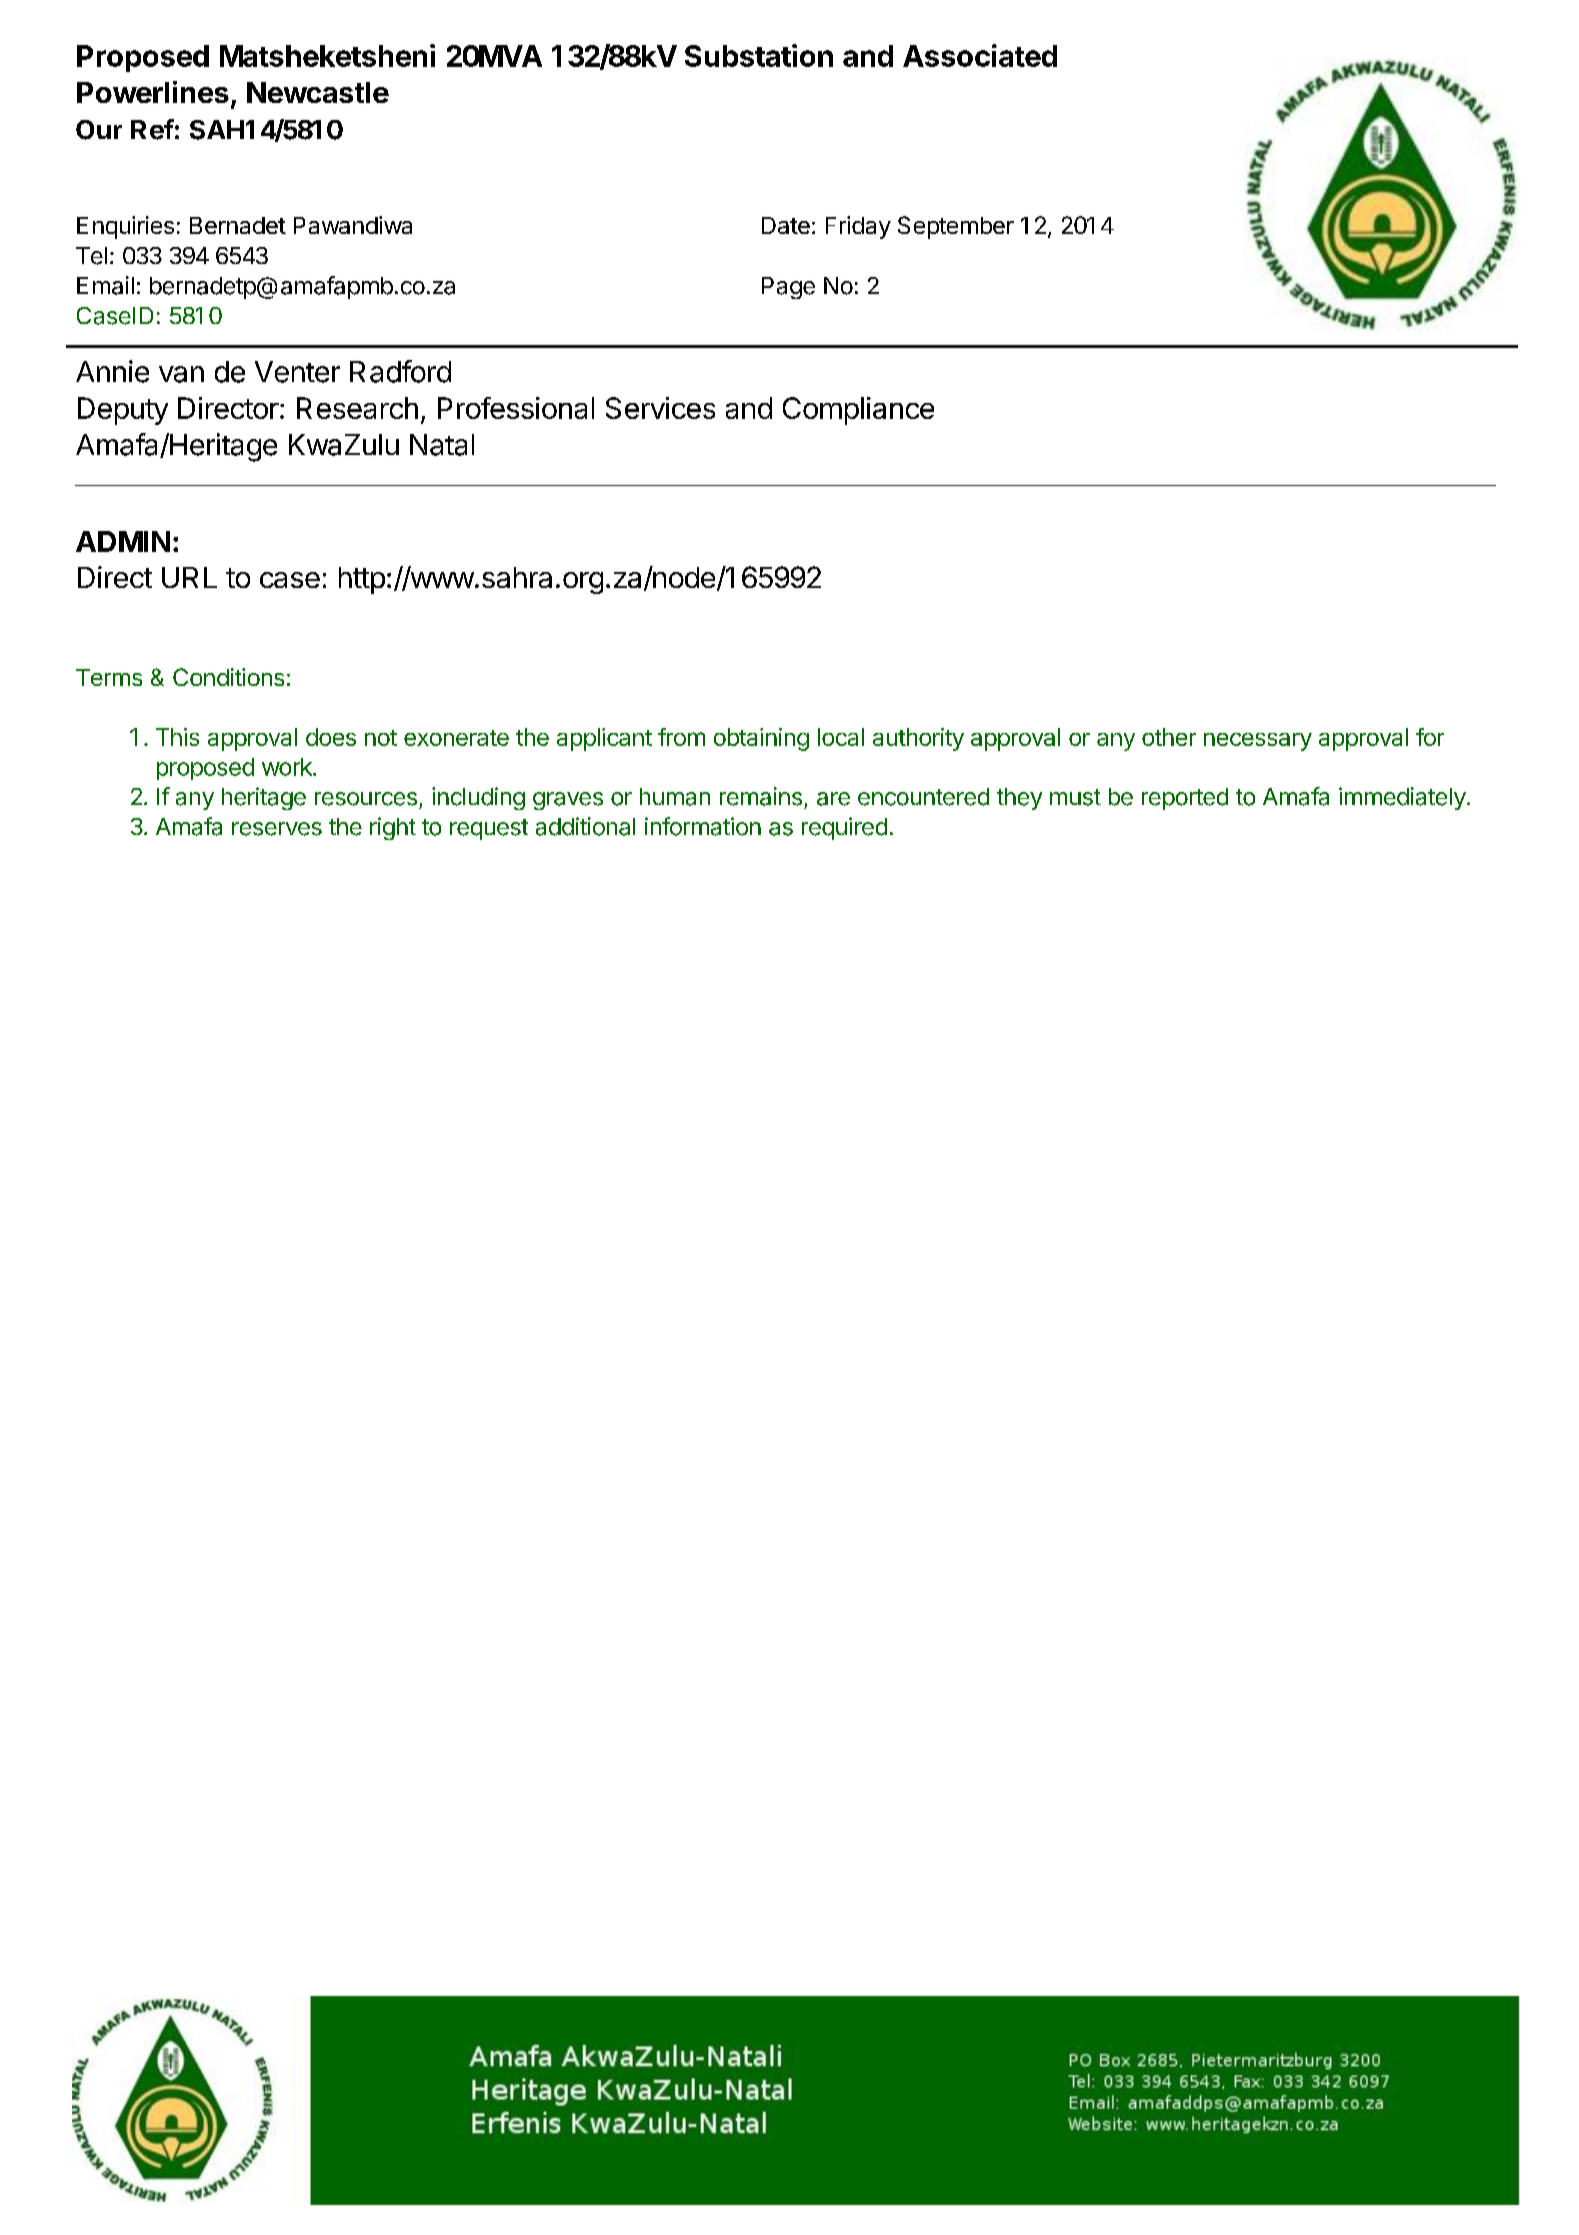  Describe the element at coordinates (357, 408) in the screenshot. I see `Research` at that location.
